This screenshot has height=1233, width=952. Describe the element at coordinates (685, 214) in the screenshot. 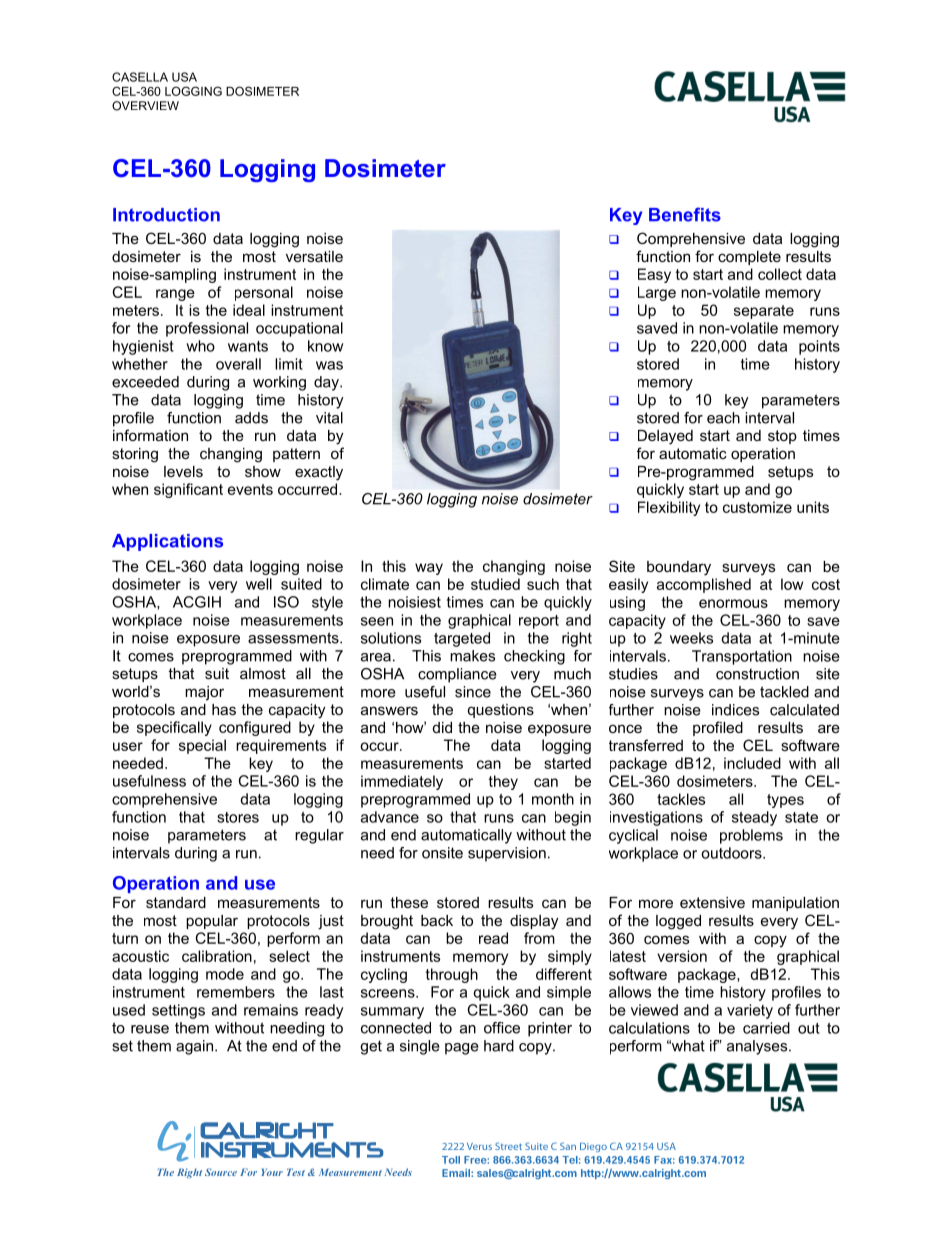

I see `Benefits` at that location.
